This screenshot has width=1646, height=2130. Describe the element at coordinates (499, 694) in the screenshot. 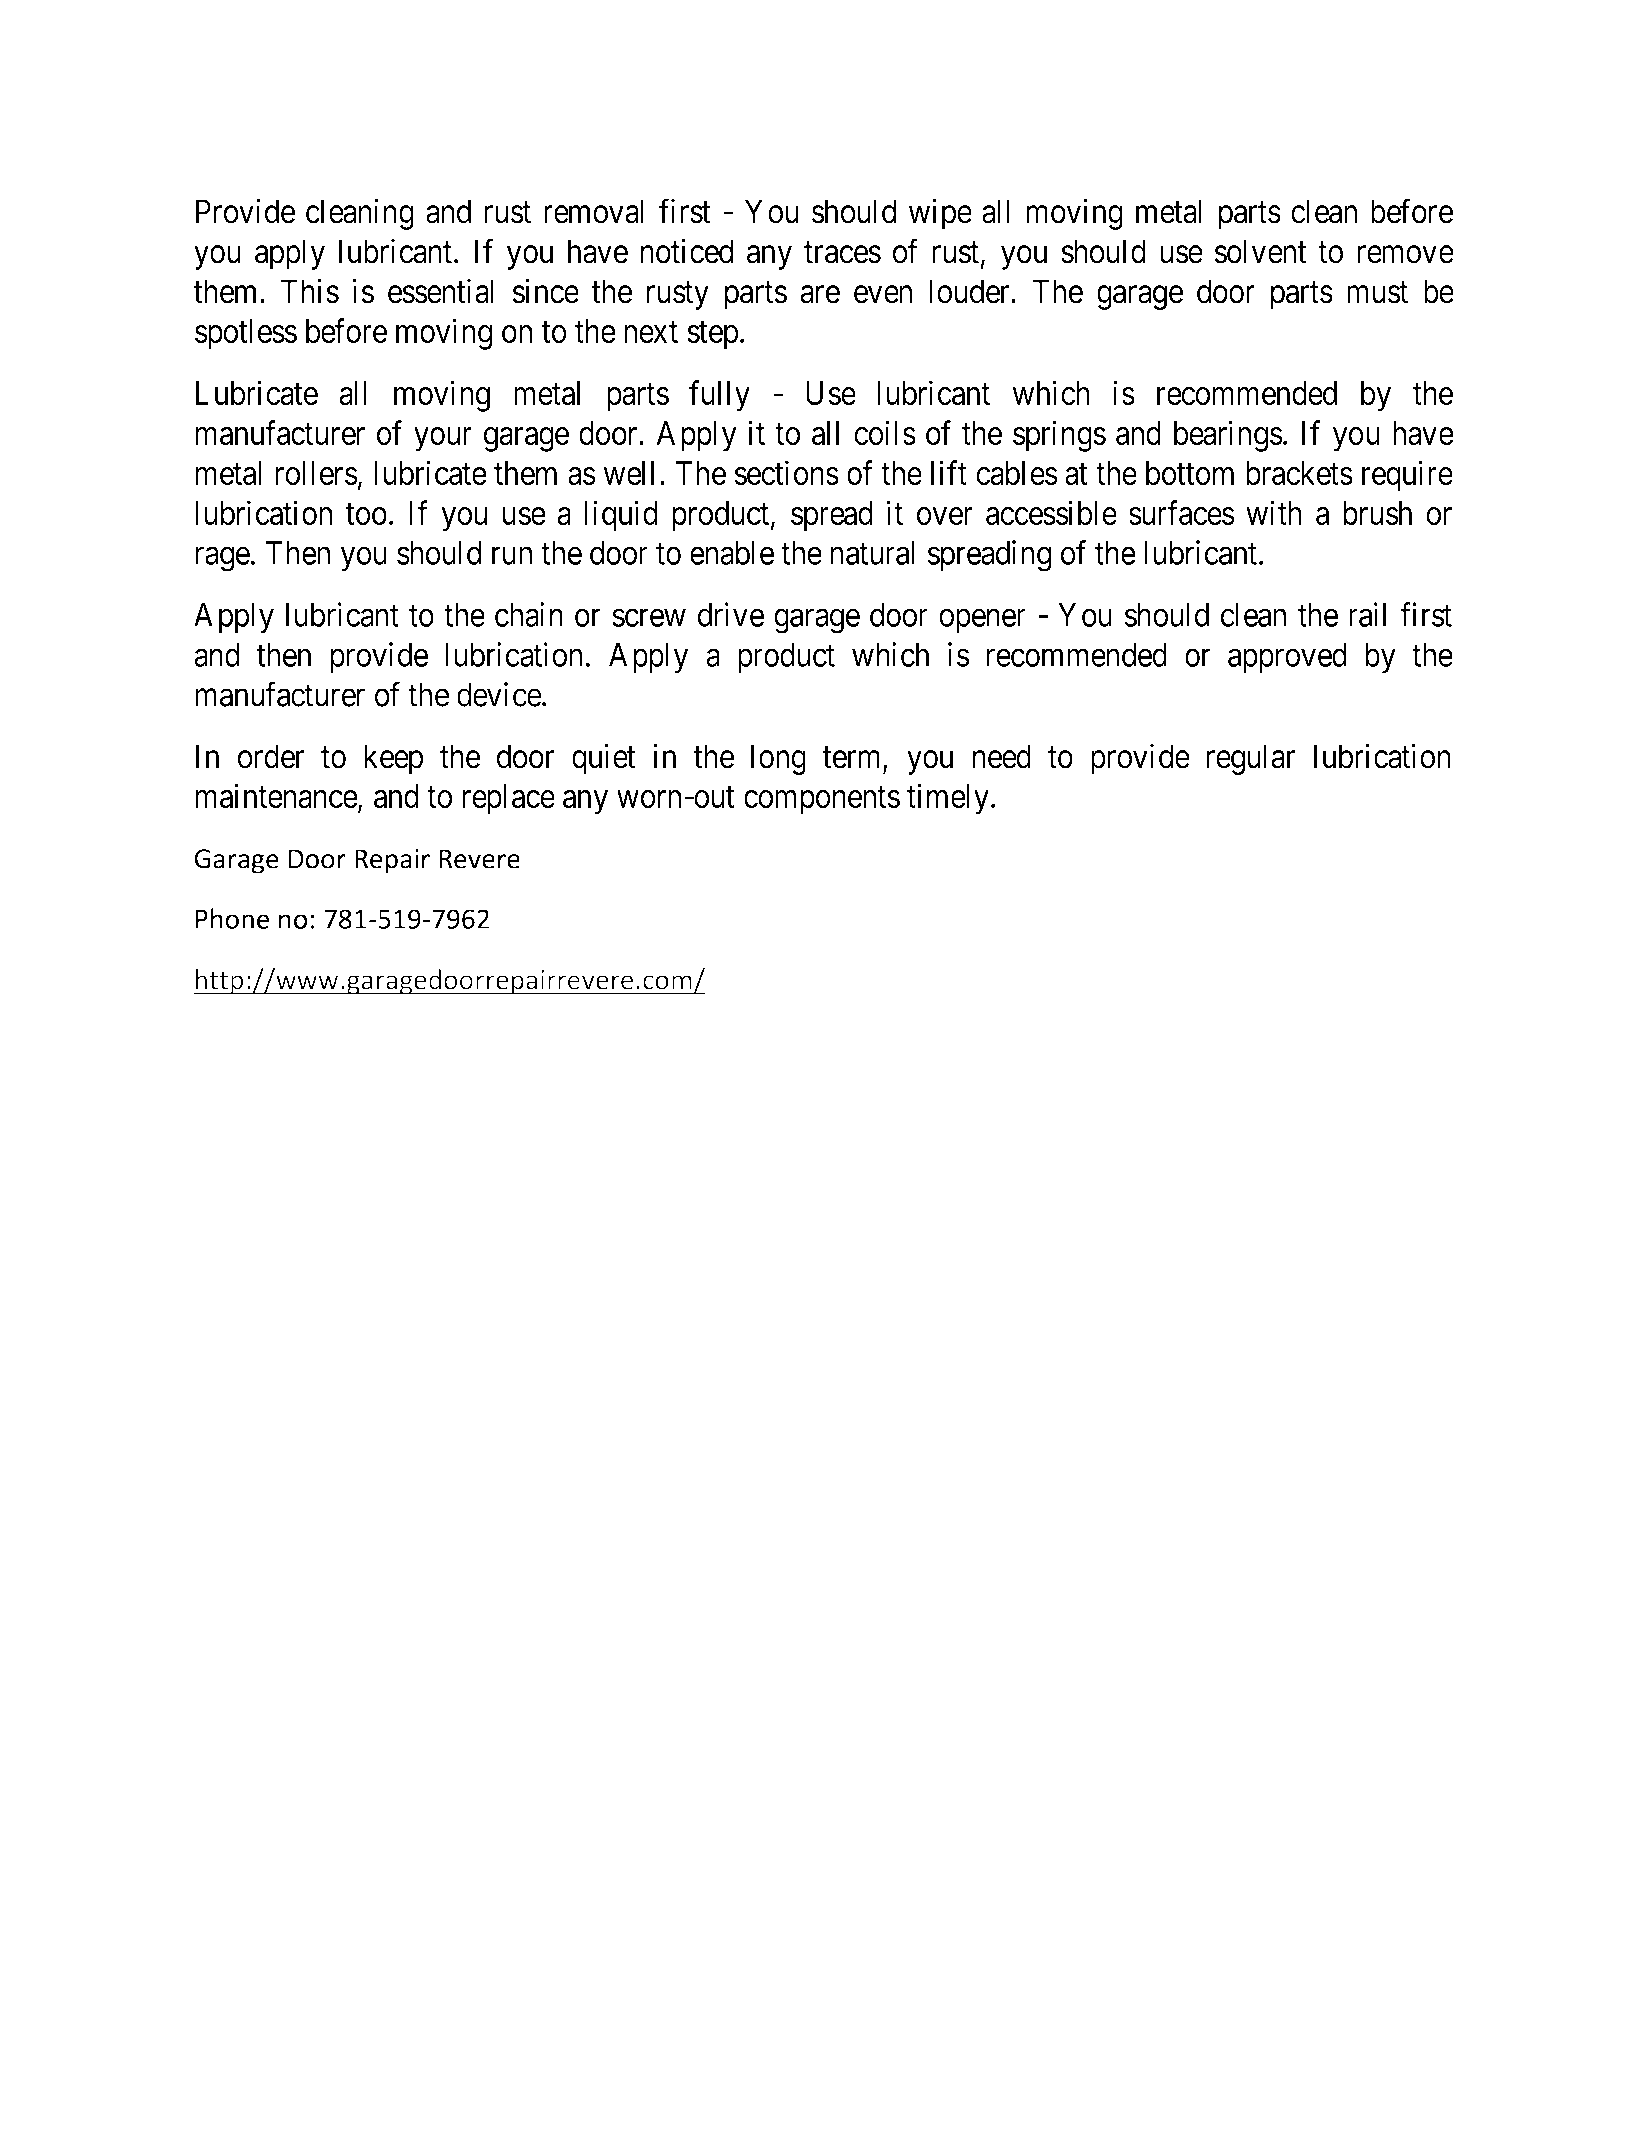

I see `device` at that location.
